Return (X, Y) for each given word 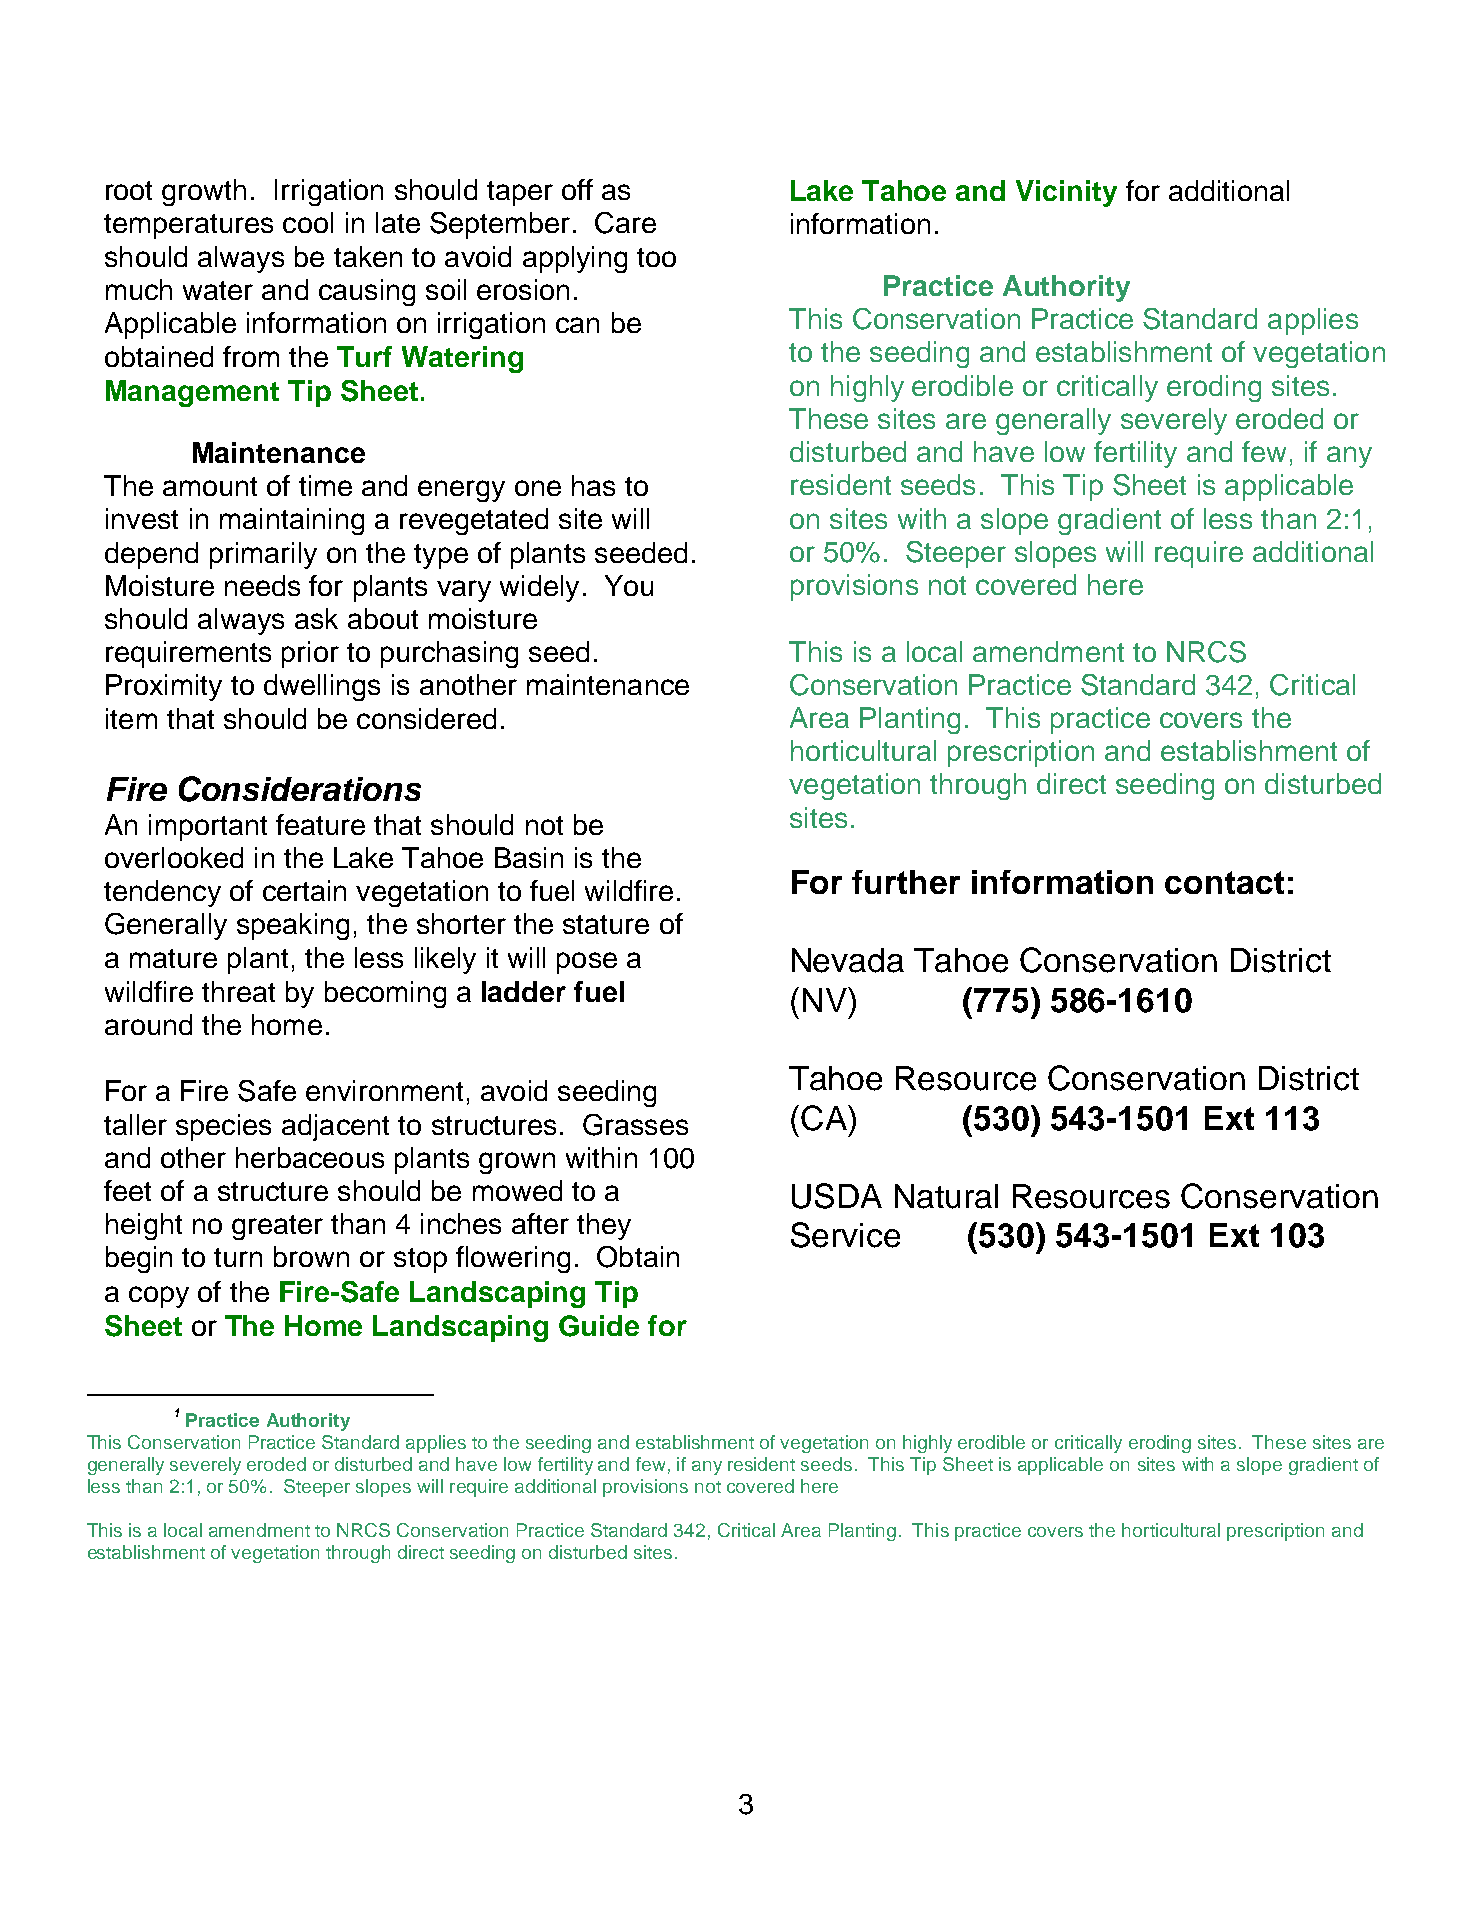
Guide (599, 1326)
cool (308, 222)
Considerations (300, 789)
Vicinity (1066, 193)
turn (238, 1257)
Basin (529, 857)
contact (1224, 882)
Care (625, 223)
